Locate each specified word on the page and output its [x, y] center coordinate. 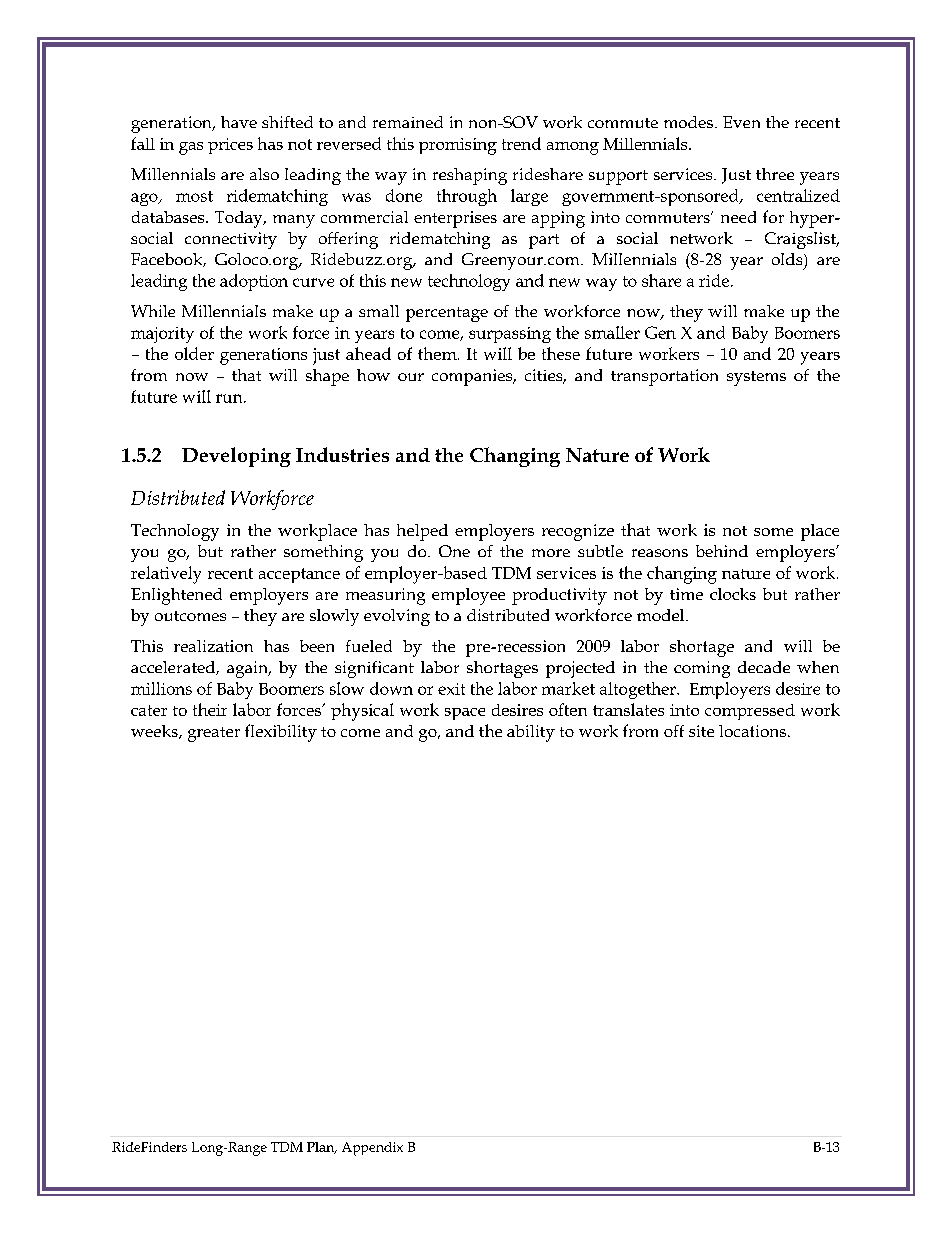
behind [722, 551]
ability [531, 733]
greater [214, 734]
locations [752, 731]
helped [422, 532]
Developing [236, 457]
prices [230, 146]
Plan [322, 1148]
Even [741, 122]
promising [458, 146]
